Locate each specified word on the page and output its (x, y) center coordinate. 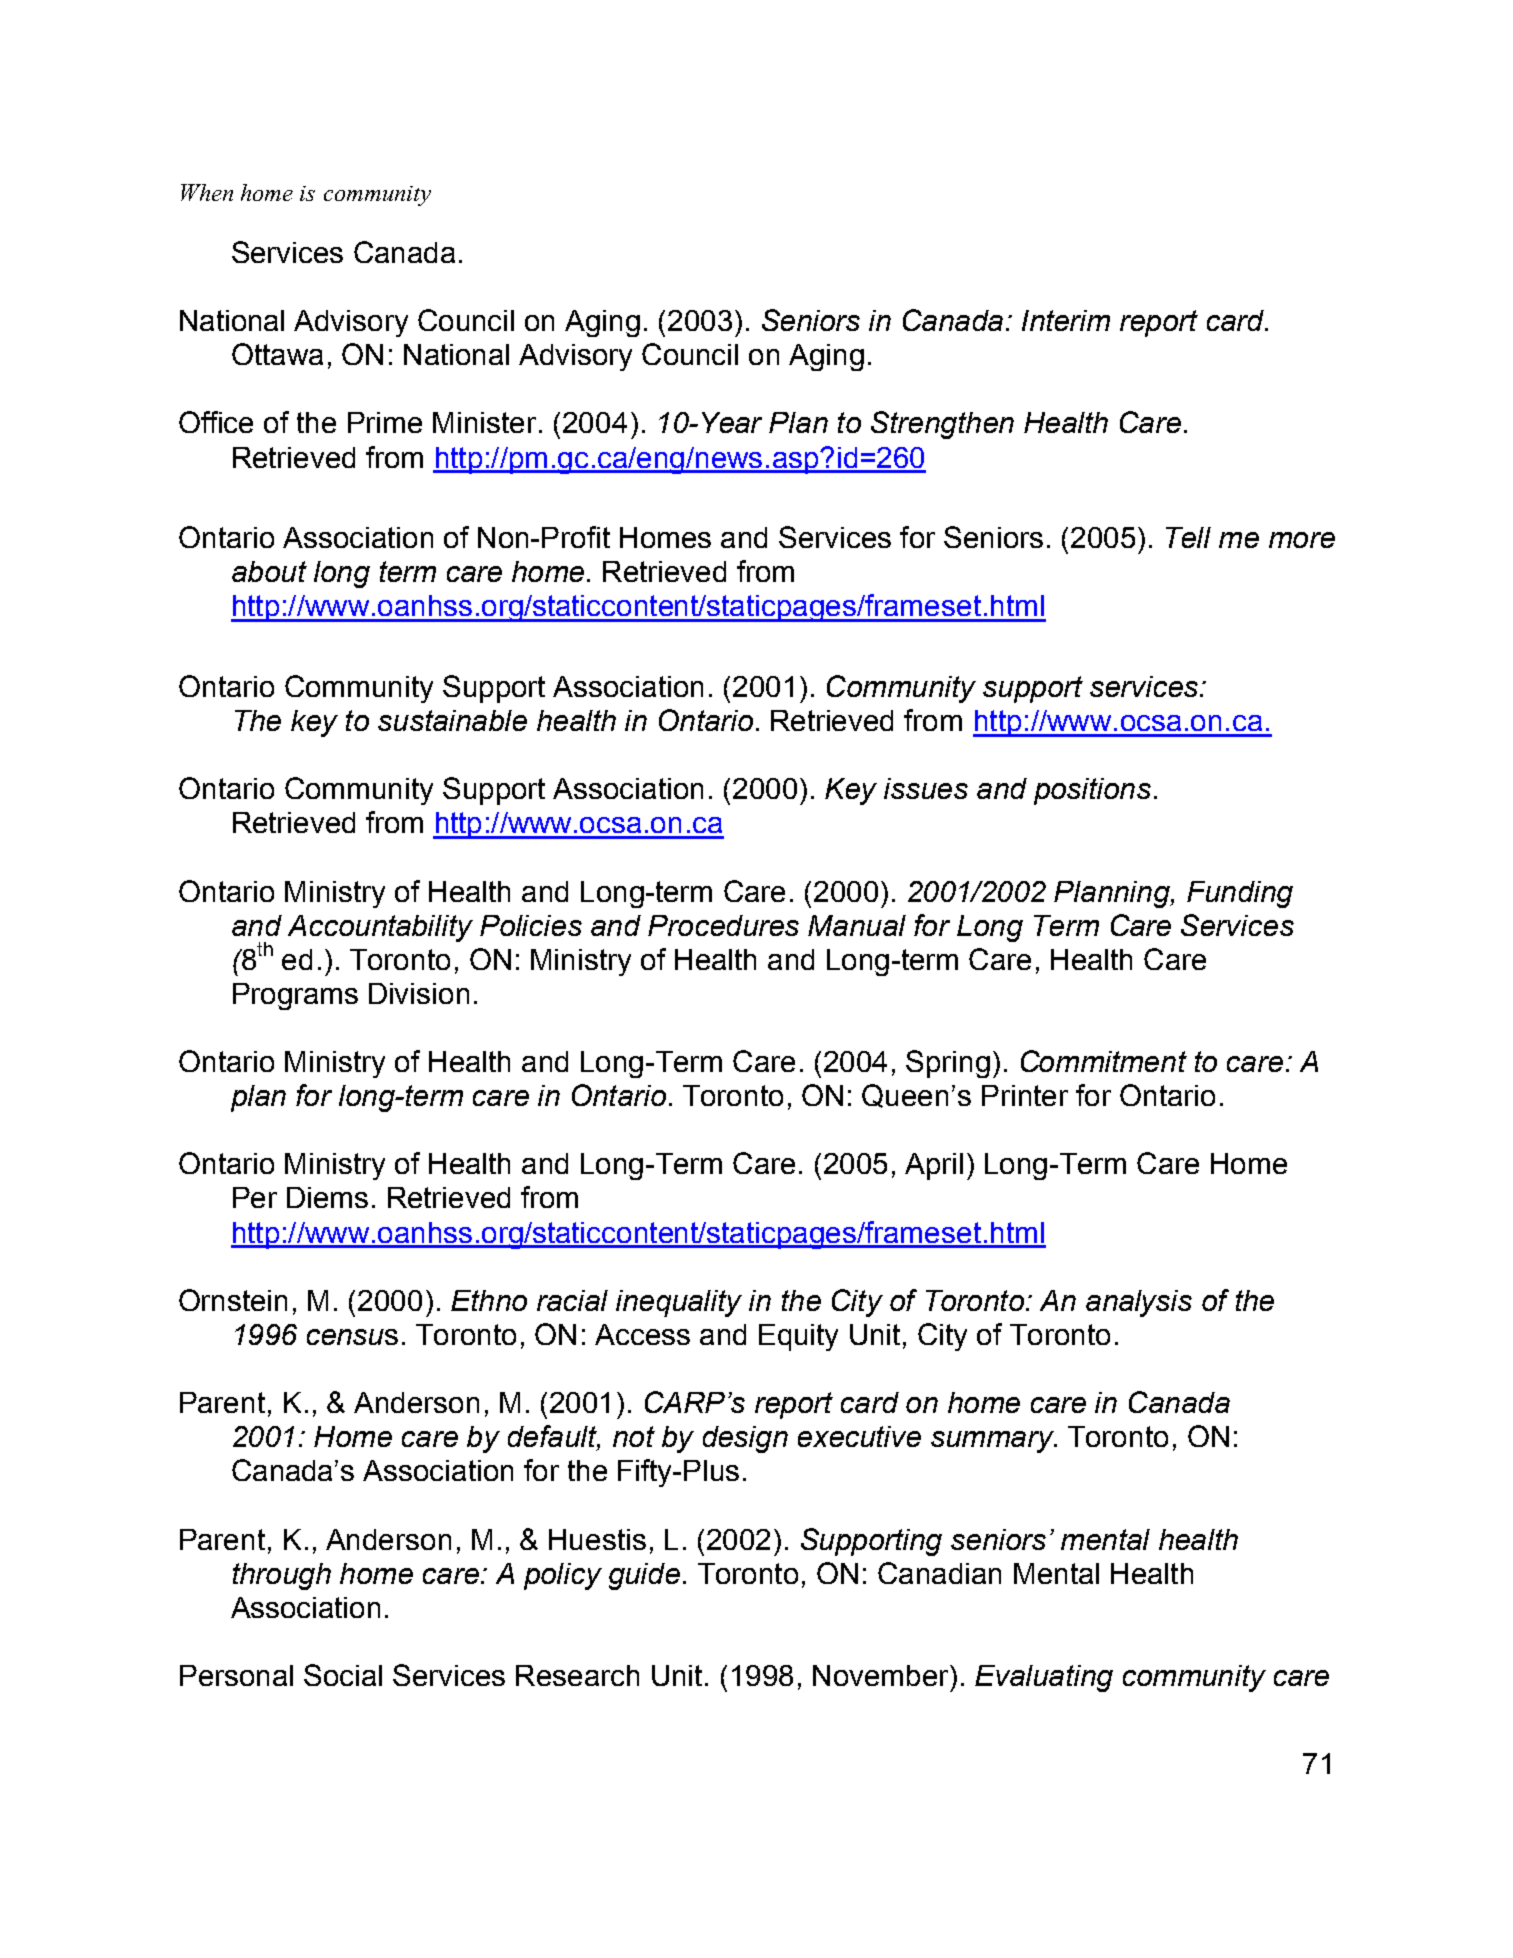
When (207, 192)
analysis (1139, 1303)
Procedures (723, 925)
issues (926, 788)
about (269, 571)
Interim (1066, 320)
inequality (679, 1303)
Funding (1240, 894)
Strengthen (942, 425)
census (352, 1337)
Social (343, 1675)
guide (644, 1576)
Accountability (380, 928)
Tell (1188, 537)
